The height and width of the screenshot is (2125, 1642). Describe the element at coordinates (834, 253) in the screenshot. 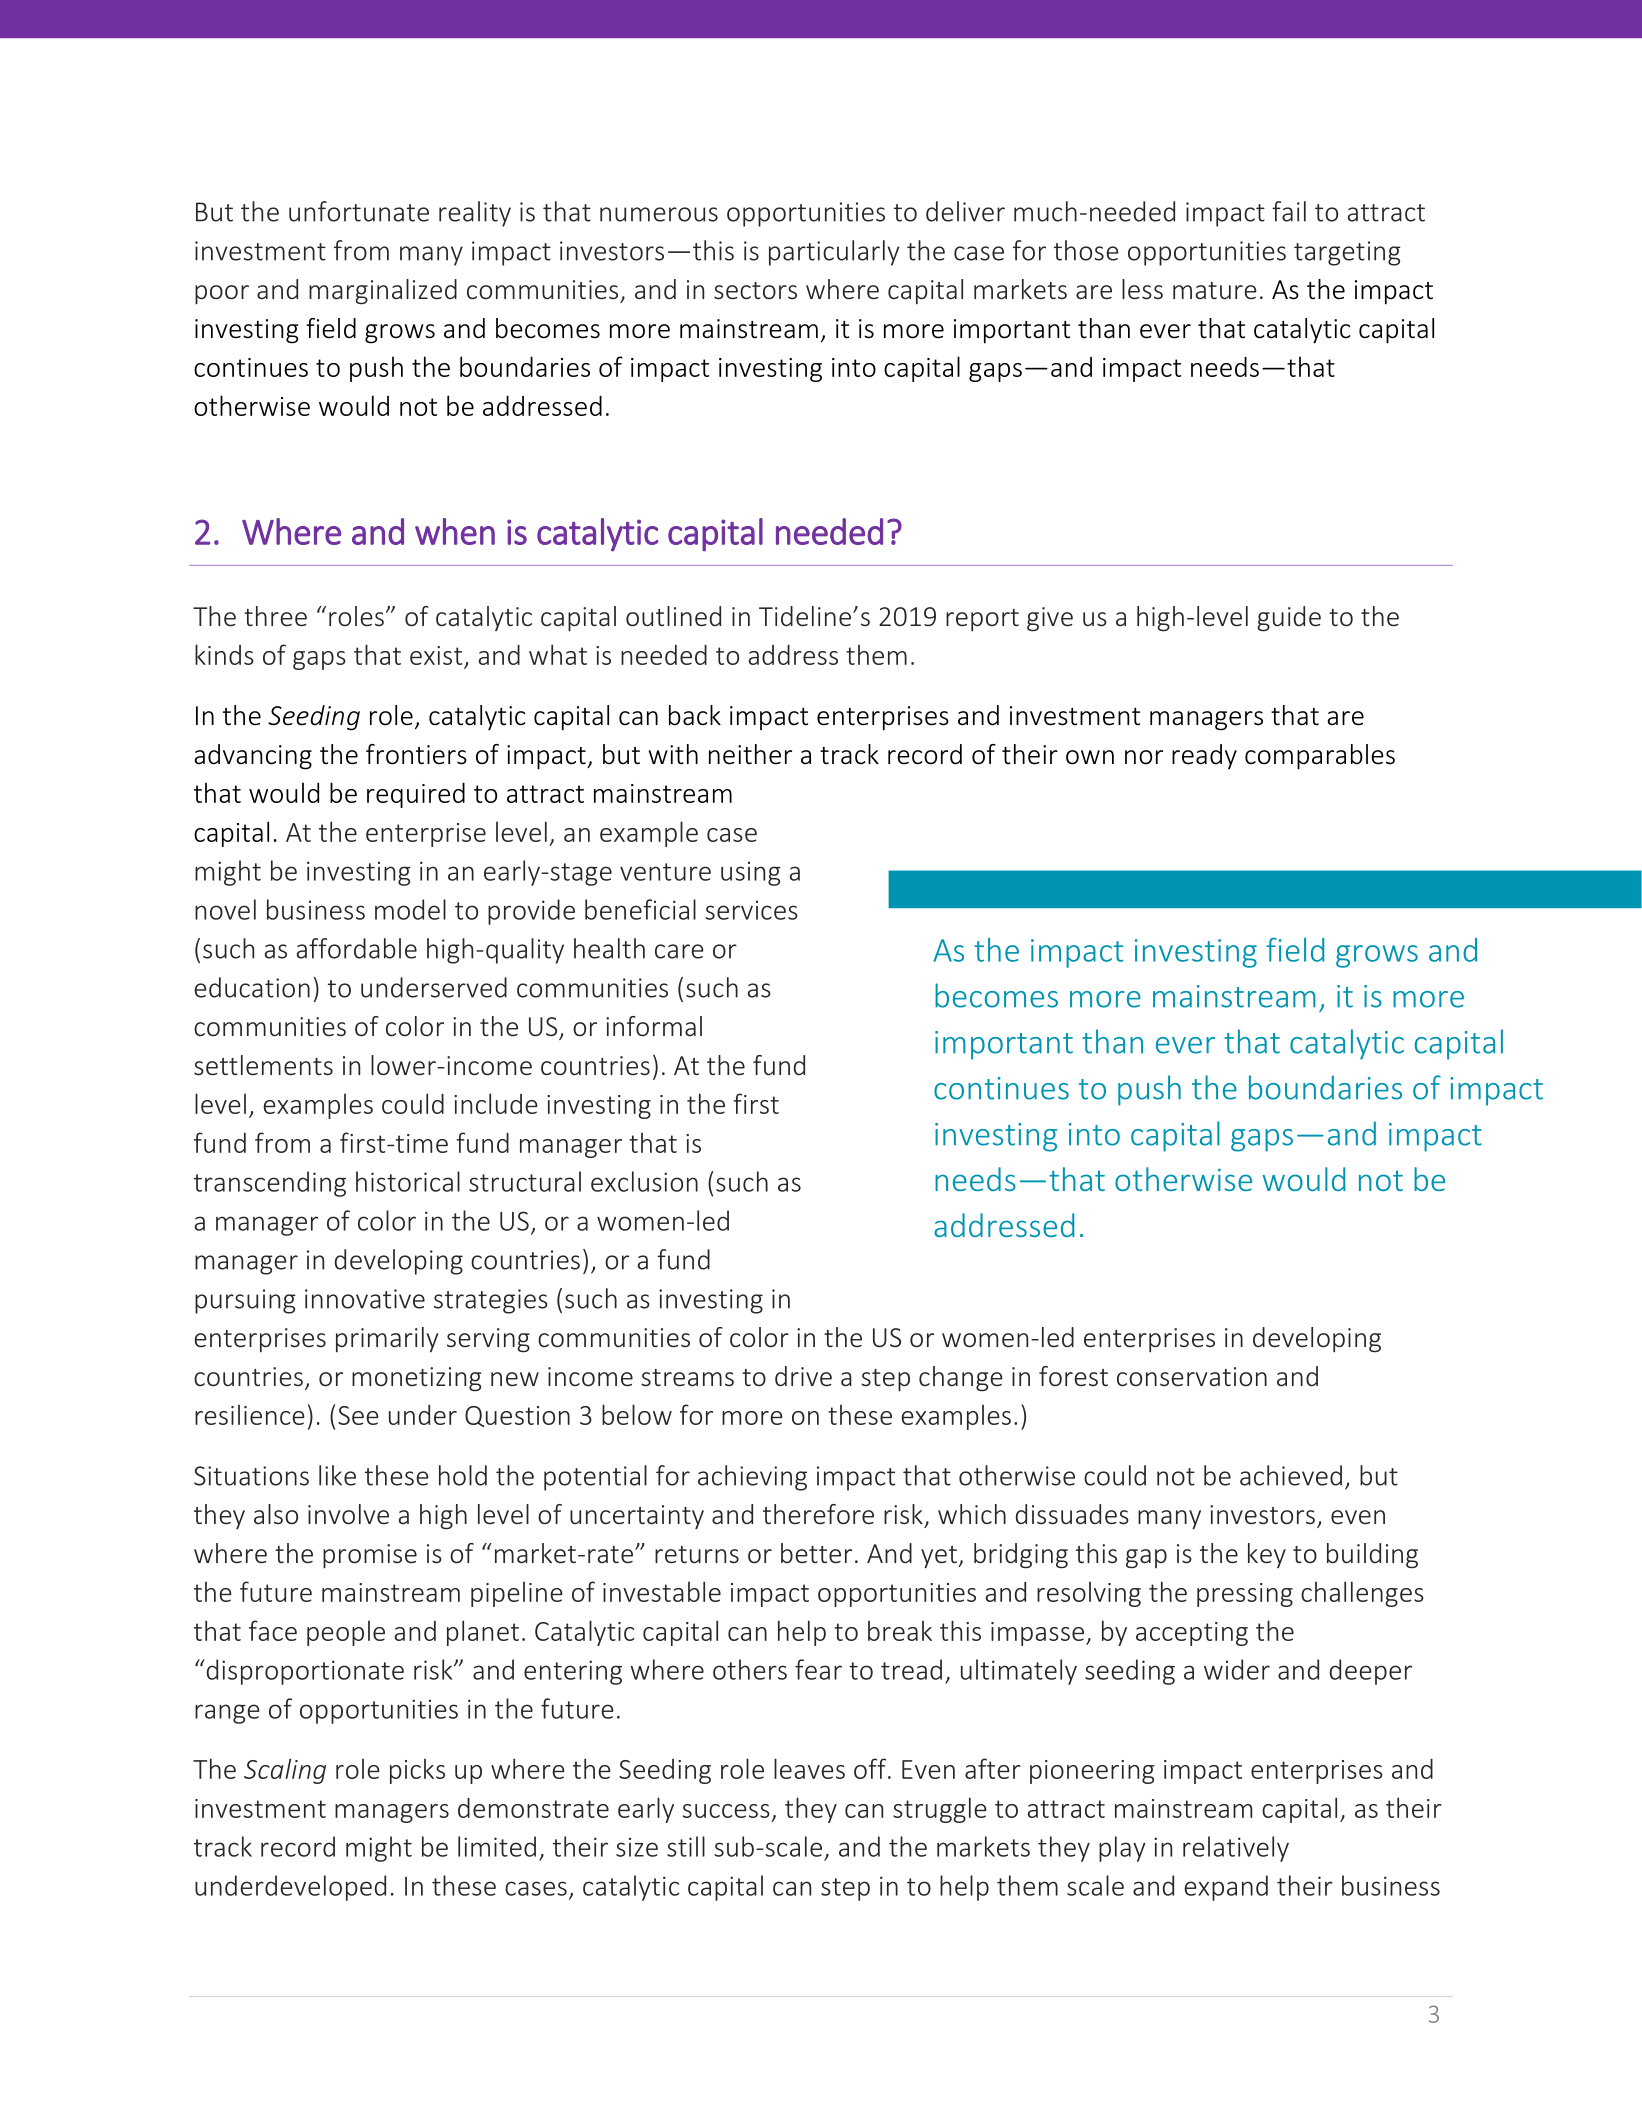

I see `particularly` at that location.
